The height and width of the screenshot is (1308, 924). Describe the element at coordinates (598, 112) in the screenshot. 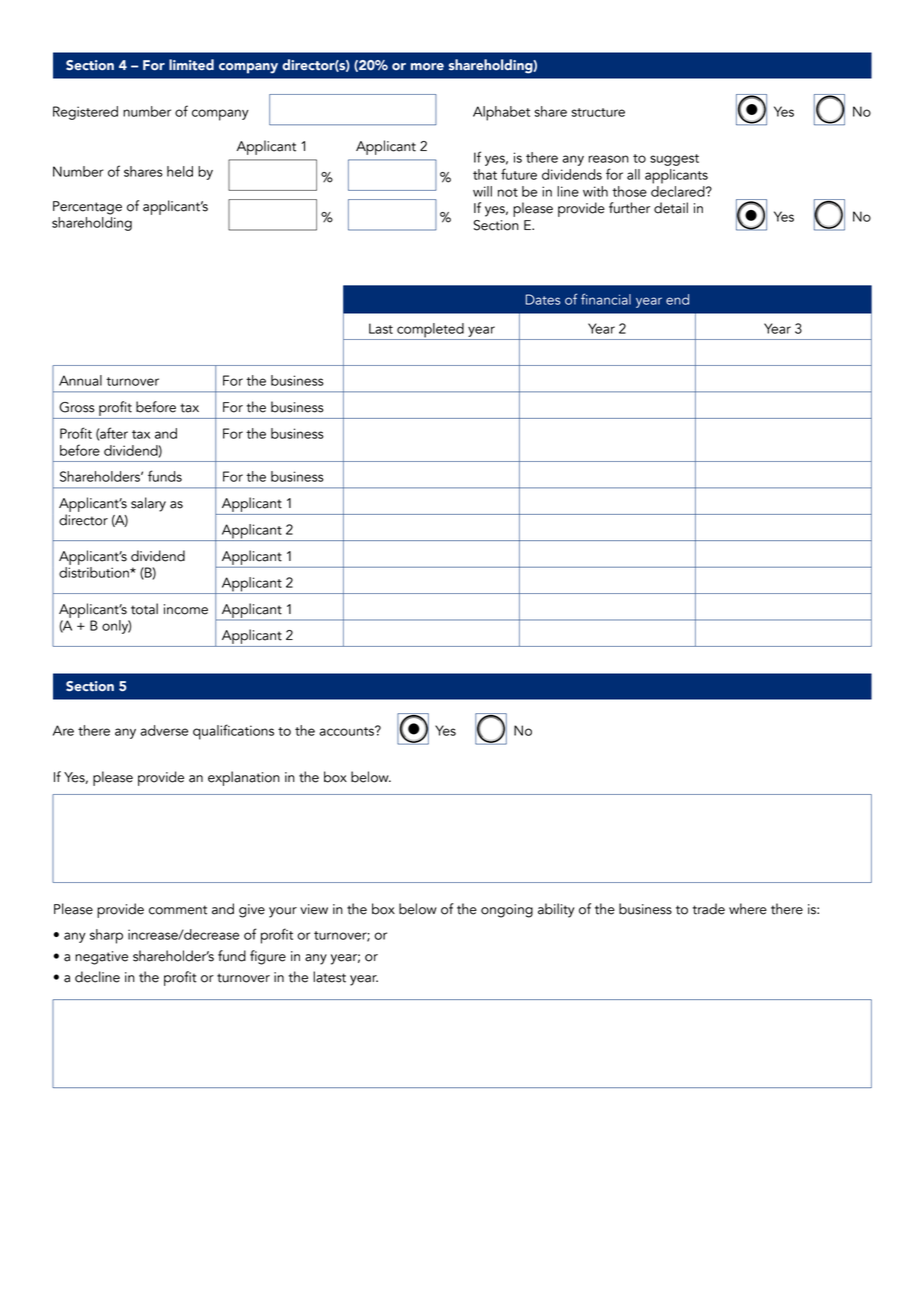

I see `structure` at that location.
